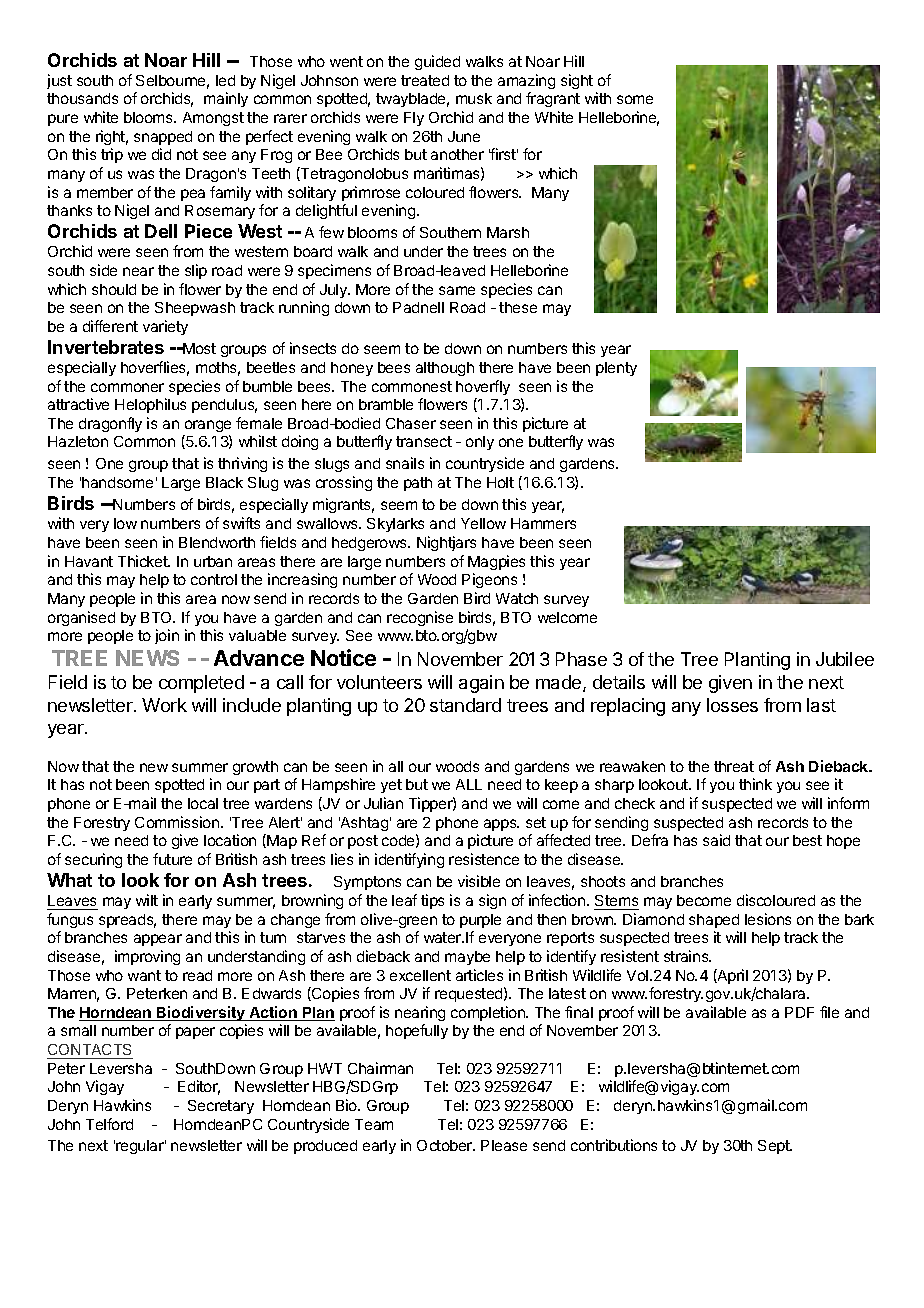 Image resolution: width=924 pixels, height=1308 pixels. I want to click on October, so click(446, 1145).
